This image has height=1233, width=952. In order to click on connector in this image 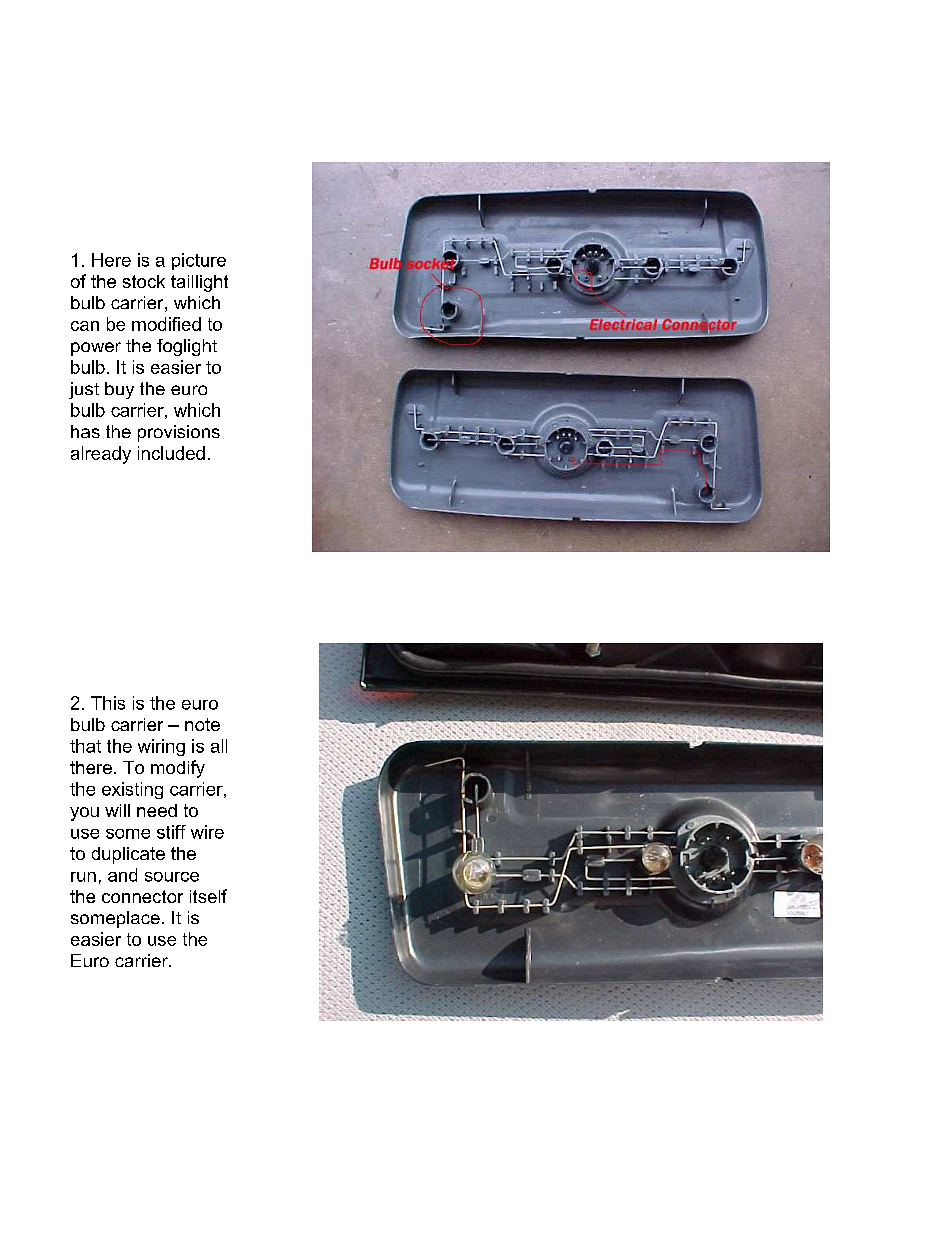, I will do `click(142, 896)`.
